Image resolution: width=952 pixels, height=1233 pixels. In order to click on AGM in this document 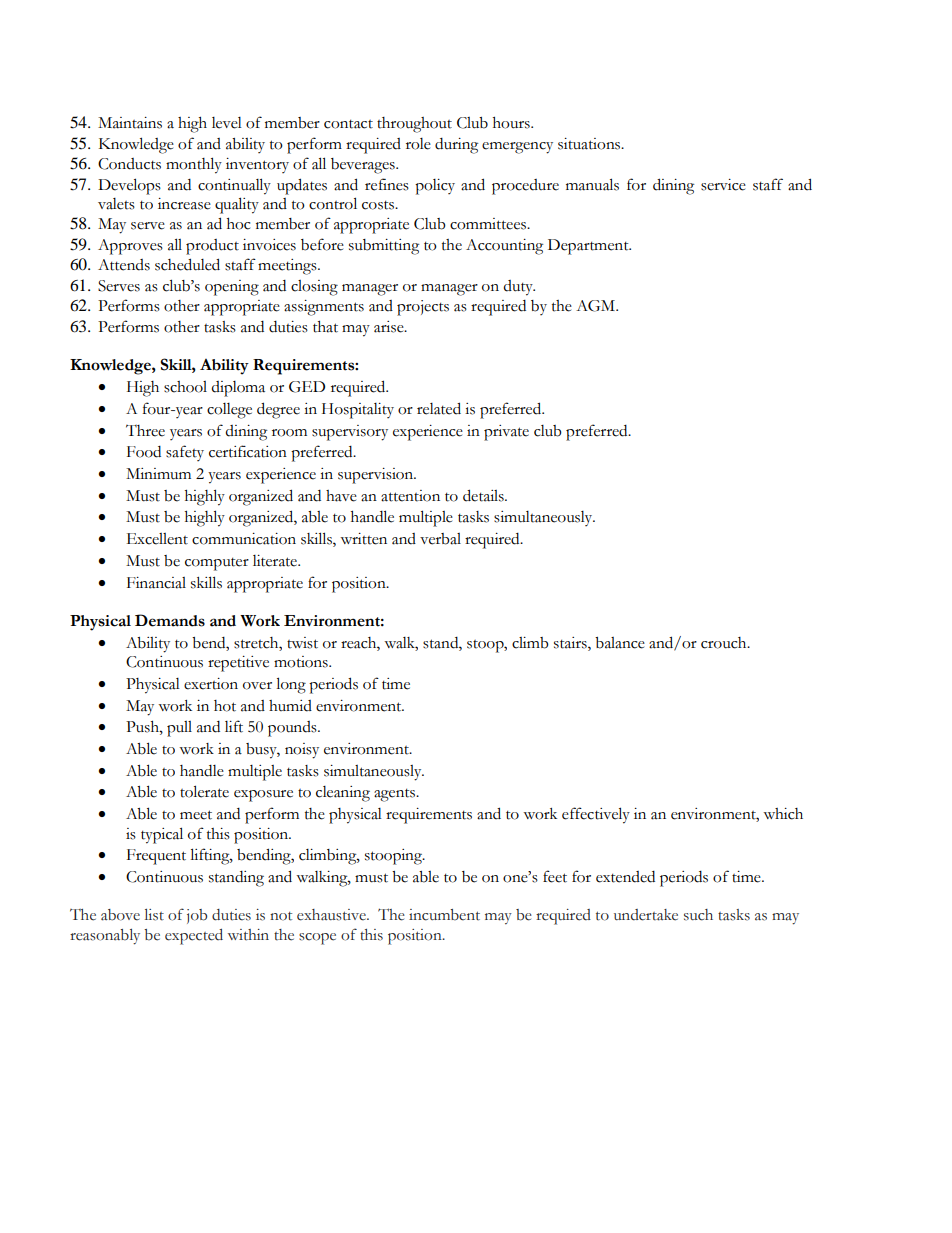, I will do `click(597, 306)`.
